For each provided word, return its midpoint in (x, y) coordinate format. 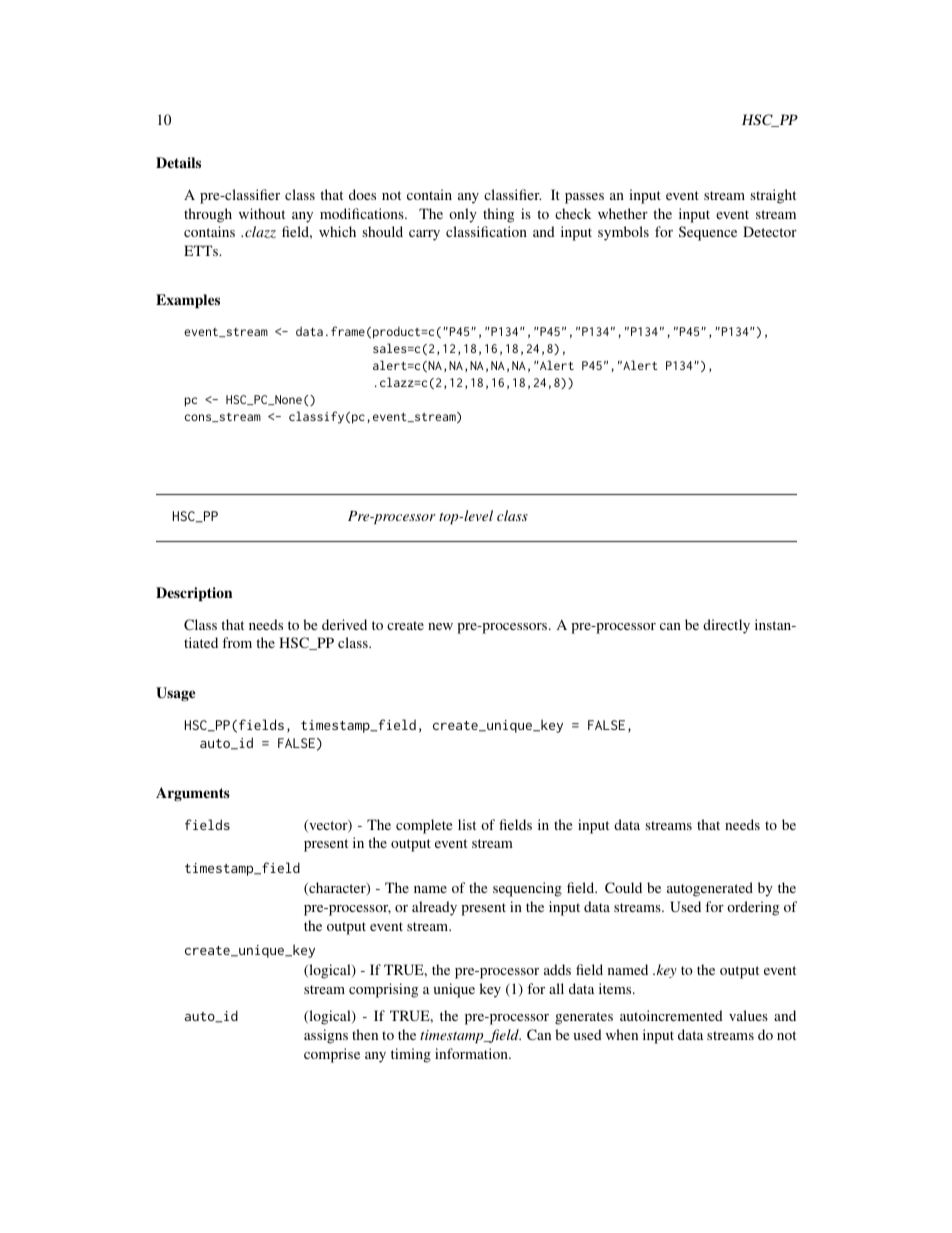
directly (726, 626)
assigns (326, 1036)
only (463, 215)
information (472, 1053)
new (440, 626)
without (262, 213)
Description (194, 594)
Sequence (708, 233)
